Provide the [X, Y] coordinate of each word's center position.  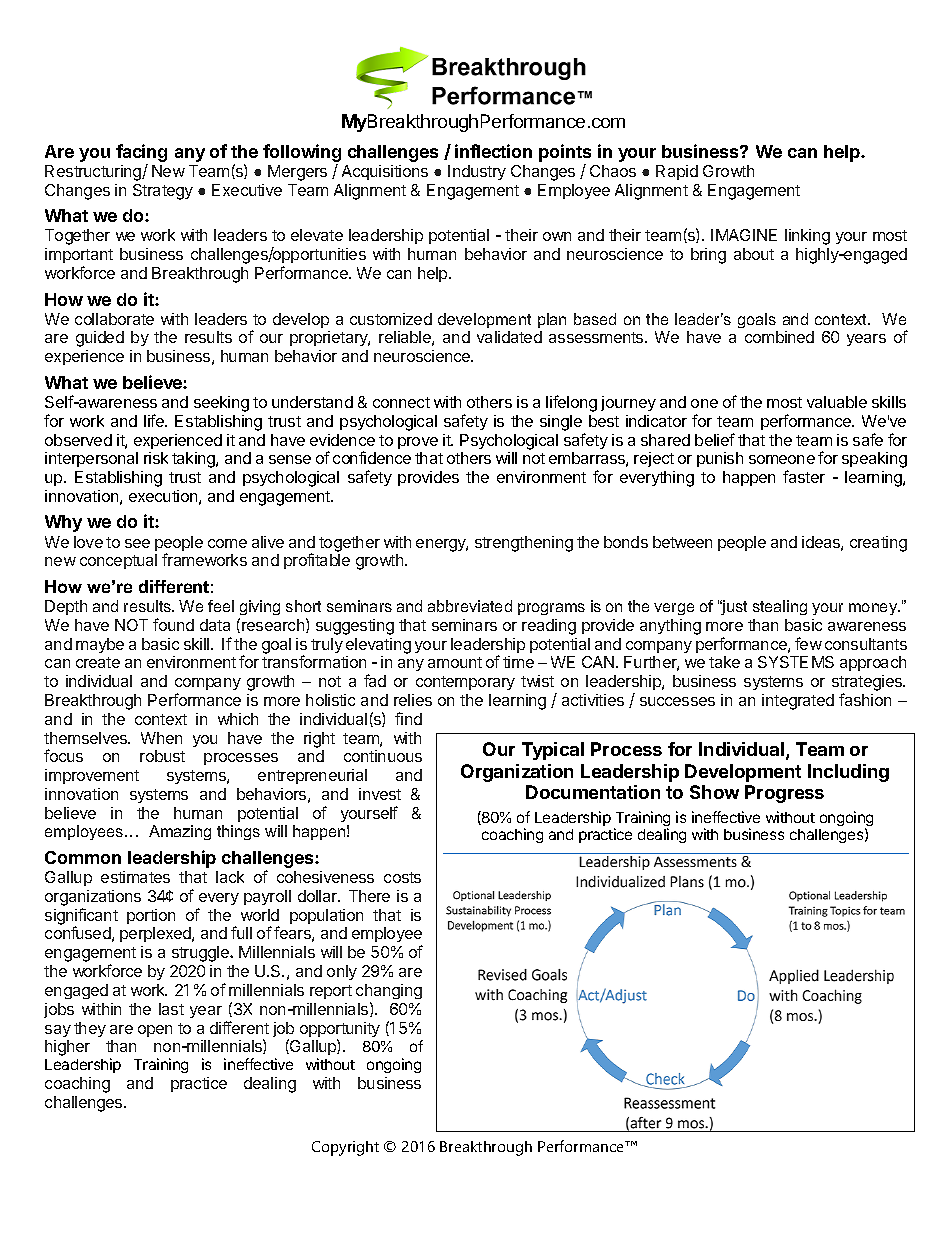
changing [389, 993]
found [173, 624]
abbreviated [470, 606]
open [155, 1031]
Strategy [163, 192]
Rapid [677, 172]
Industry [477, 172]
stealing [780, 607]
